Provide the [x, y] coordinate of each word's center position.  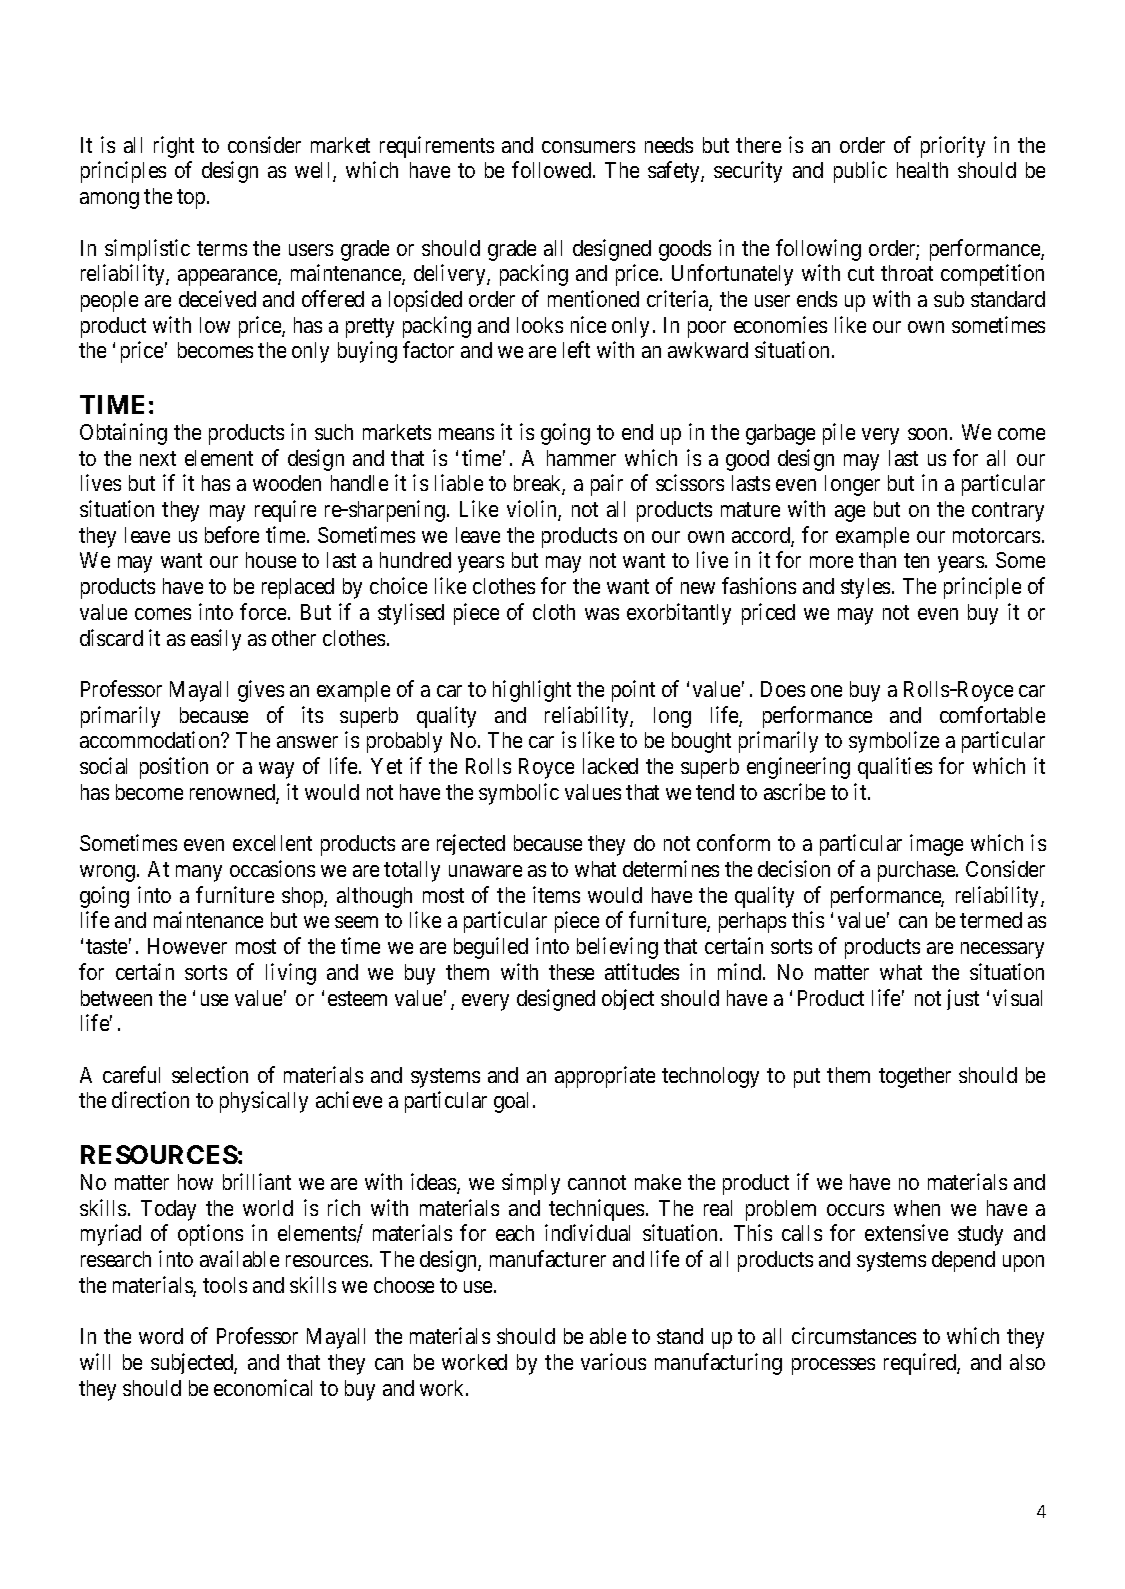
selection [210, 1074]
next [158, 458]
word [161, 1336]
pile [839, 434]
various [613, 1361]
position [174, 768]
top [191, 199]
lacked [610, 766]
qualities [895, 768]
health [922, 170]
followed [551, 169]
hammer [581, 458]
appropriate [605, 1077]
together [915, 1077]
